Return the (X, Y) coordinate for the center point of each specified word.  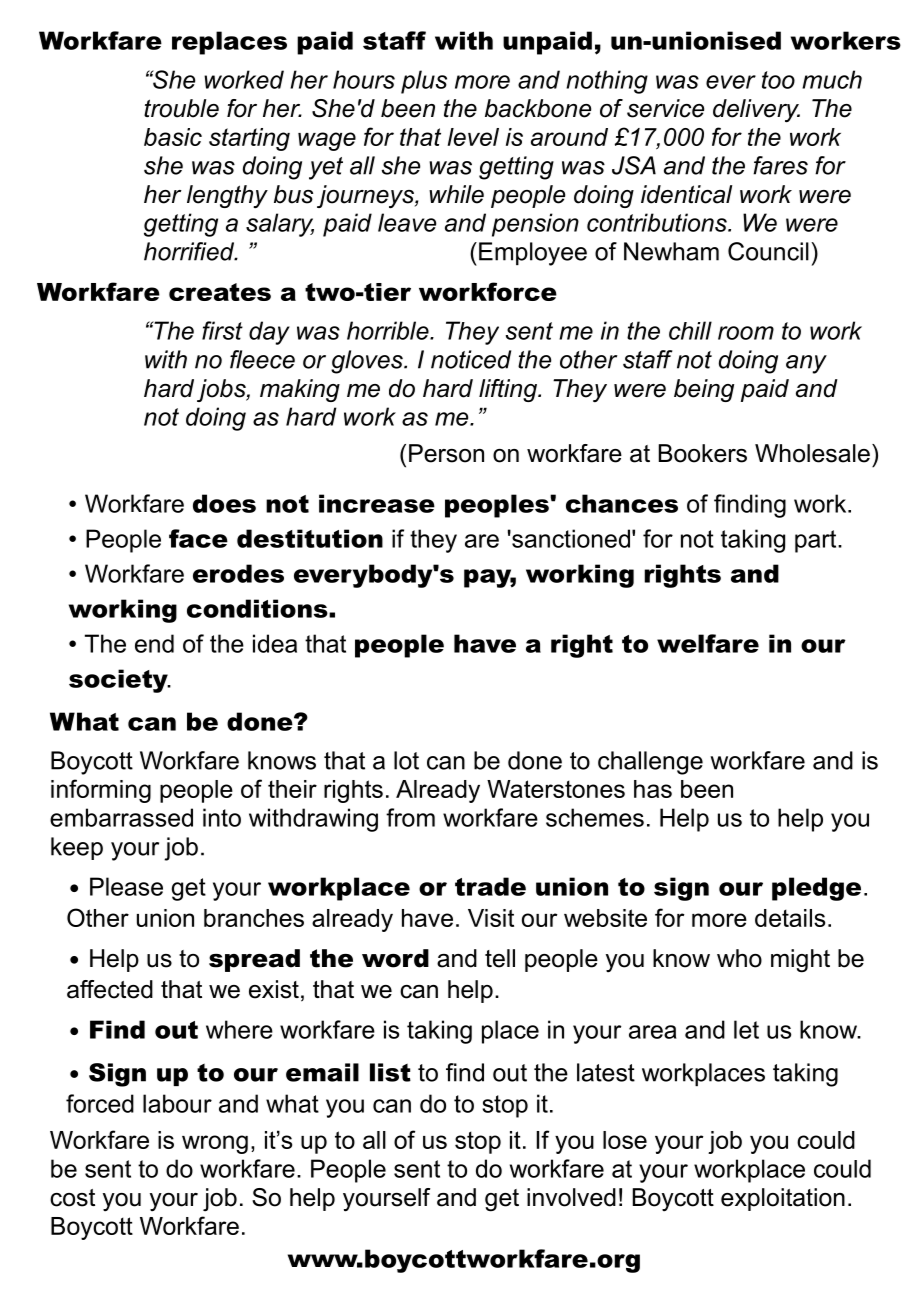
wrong (215, 1144)
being (704, 390)
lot (406, 760)
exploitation (783, 1199)
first (222, 330)
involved (571, 1197)
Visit (491, 918)
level (473, 137)
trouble (181, 108)
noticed (471, 359)
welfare (708, 643)
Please (126, 886)
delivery (756, 111)
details (790, 918)
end (154, 643)
